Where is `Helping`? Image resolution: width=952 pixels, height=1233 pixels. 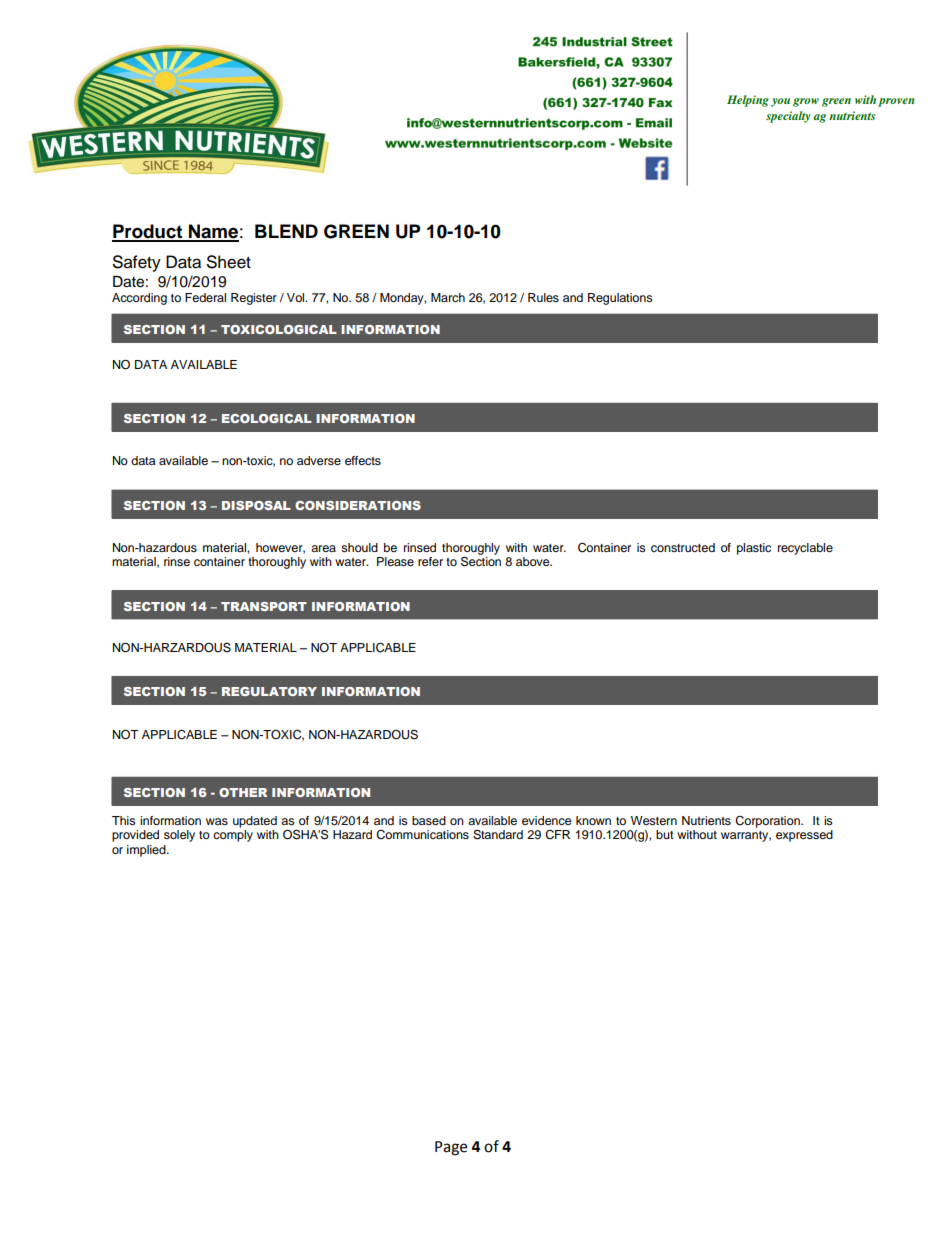 Helping is located at coordinates (748, 101).
